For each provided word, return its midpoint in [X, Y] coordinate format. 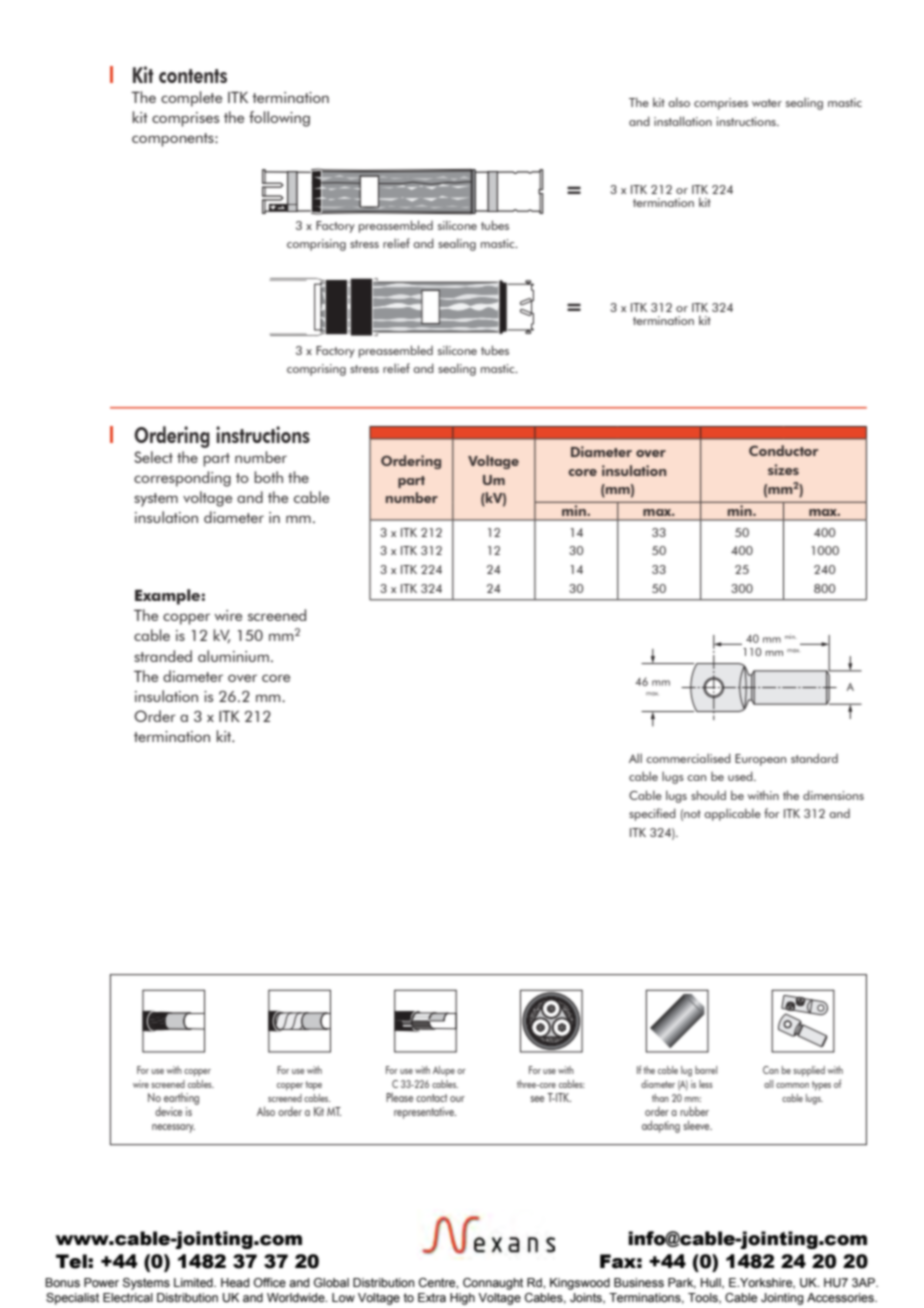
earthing [181, 1100]
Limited [194, 1282]
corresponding [182, 479]
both [268, 477]
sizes [783, 469]
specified [652, 814]
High [462, 1299]
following [279, 119]
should [708, 795]
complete [191, 99]
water [767, 103]
